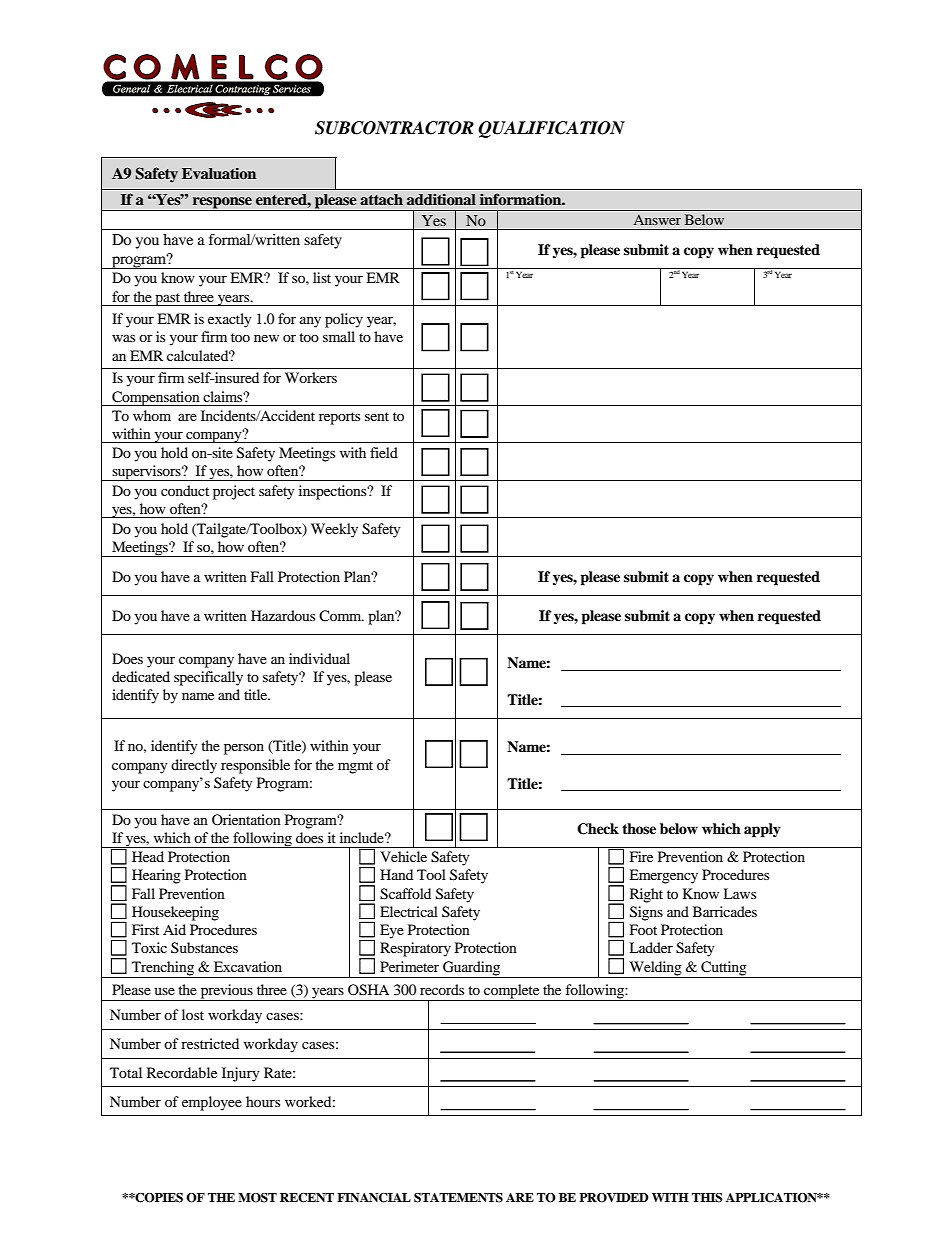 Image resolution: width=952 pixels, height=1233 pixels. What do you see at coordinates (219, 173) in the page?
I see `Evaluation` at bounding box center [219, 173].
